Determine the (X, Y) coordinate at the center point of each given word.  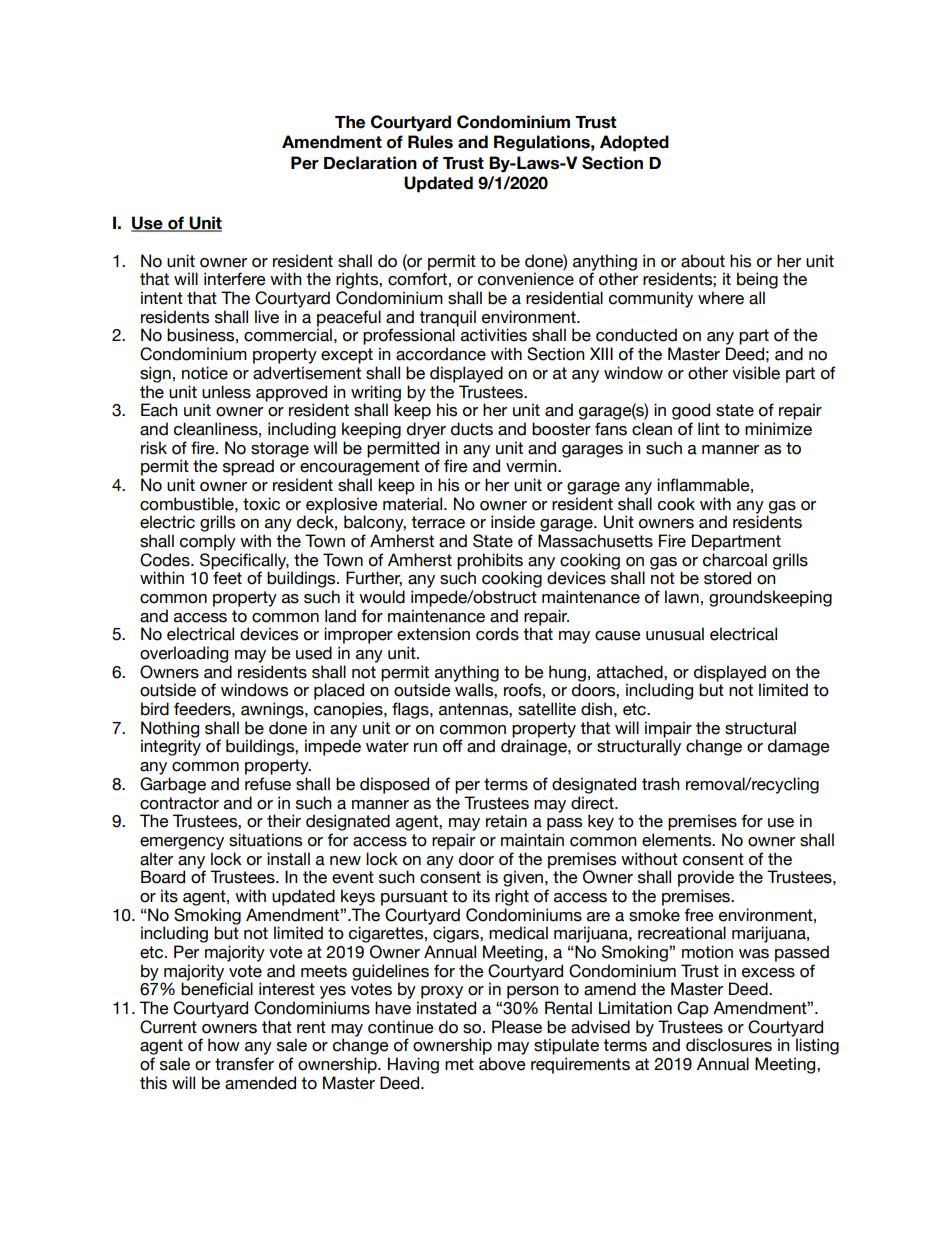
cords (497, 634)
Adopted (634, 143)
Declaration (370, 163)
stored (727, 578)
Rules (430, 142)
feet (227, 578)
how (224, 1045)
